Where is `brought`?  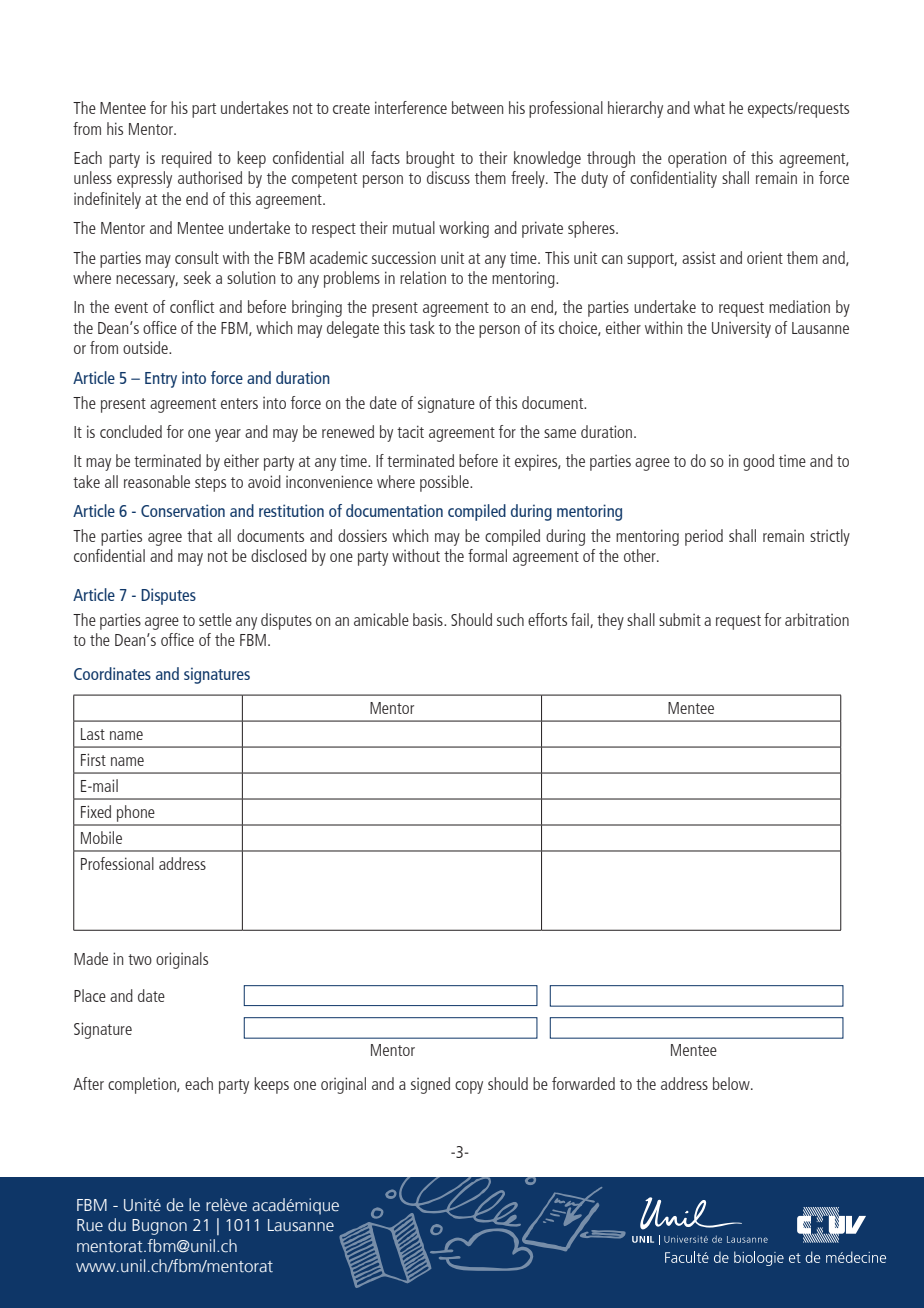
brought is located at coordinates (430, 159).
